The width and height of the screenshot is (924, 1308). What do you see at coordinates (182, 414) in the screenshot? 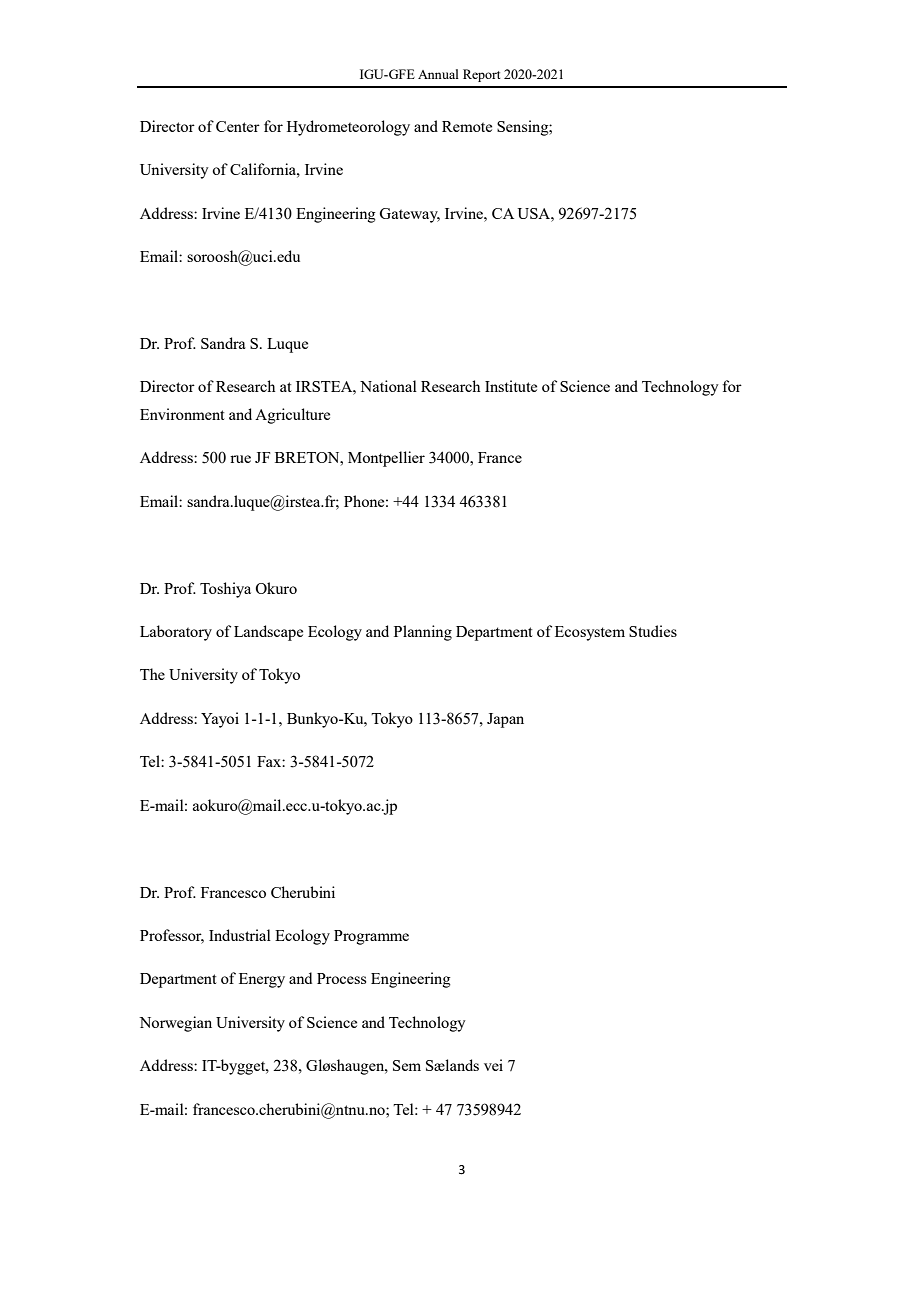
I see `Environment` at bounding box center [182, 414].
